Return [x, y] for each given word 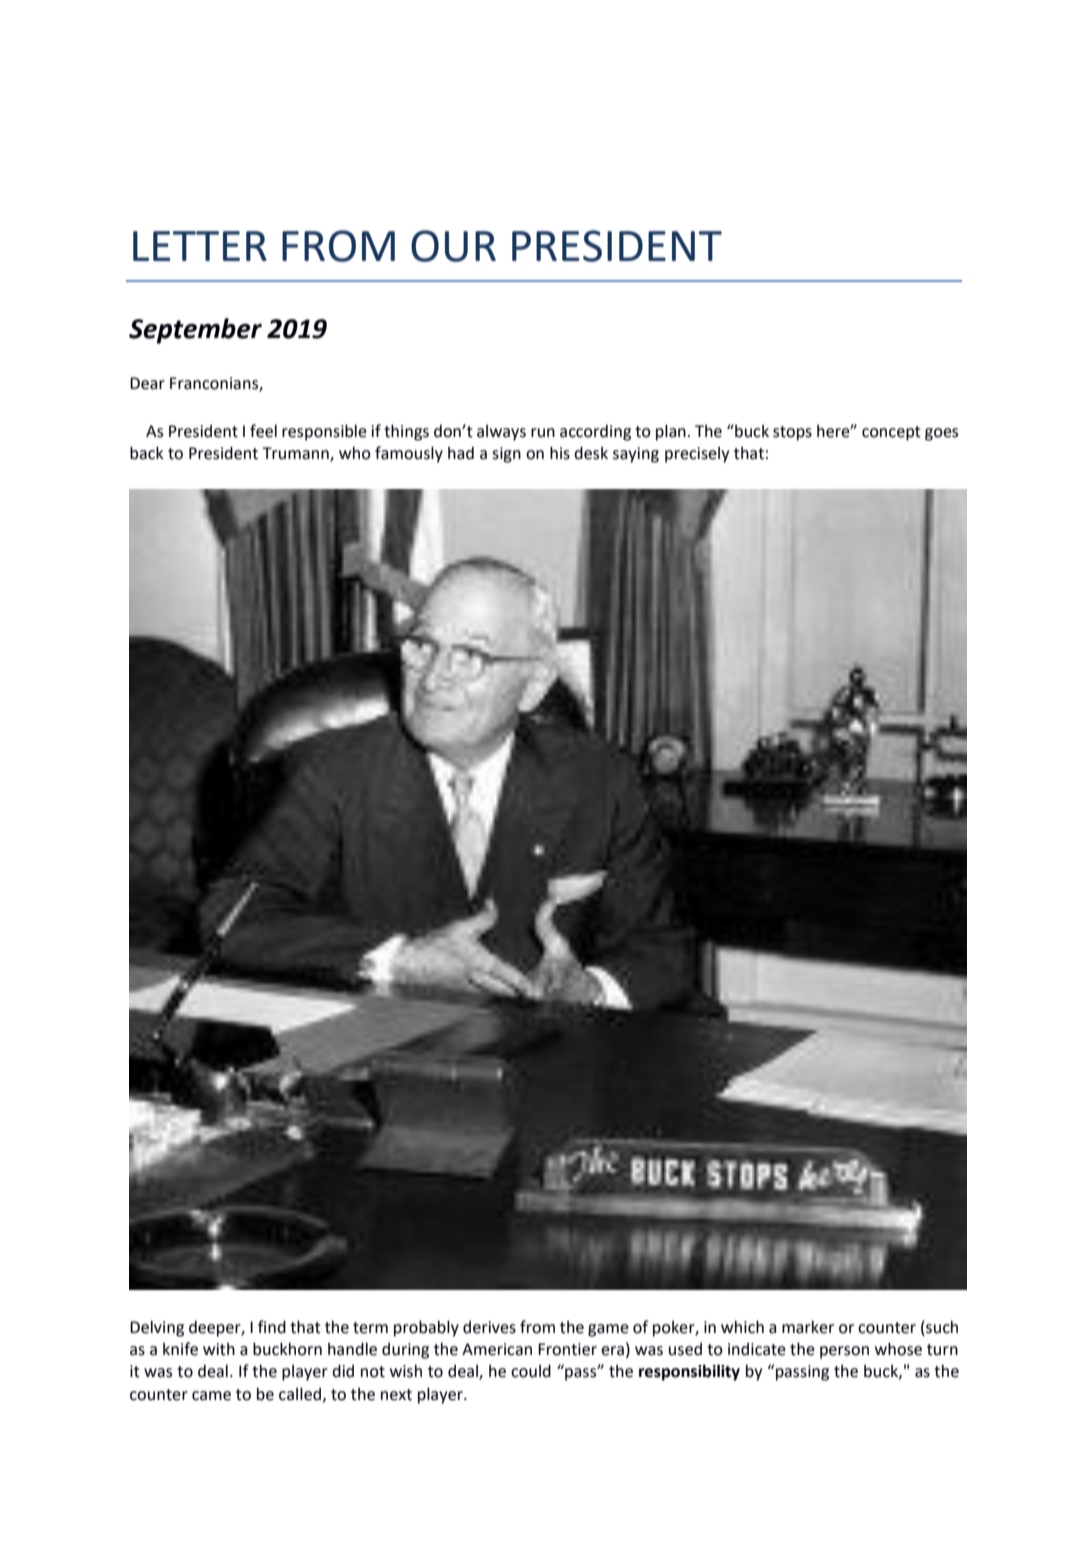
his [560, 453]
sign [506, 455]
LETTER [200, 246]
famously [409, 454]
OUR [453, 246]
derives [489, 1327]
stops [792, 433]
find [272, 1327]
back [147, 453]
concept [891, 433]
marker [808, 1327]
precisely [697, 455]
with [219, 1349]
